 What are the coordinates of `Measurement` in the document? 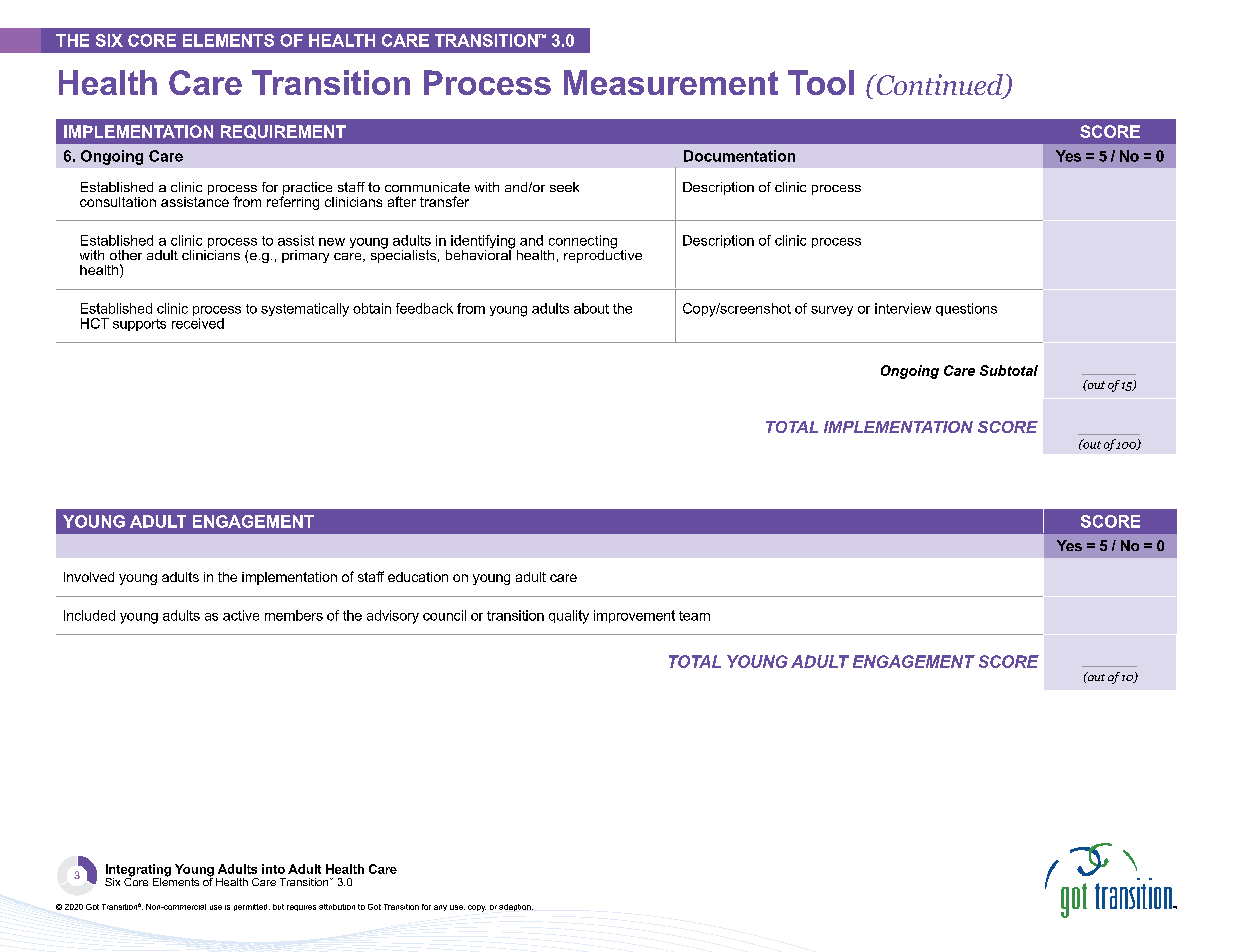 It's located at (671, 82).
